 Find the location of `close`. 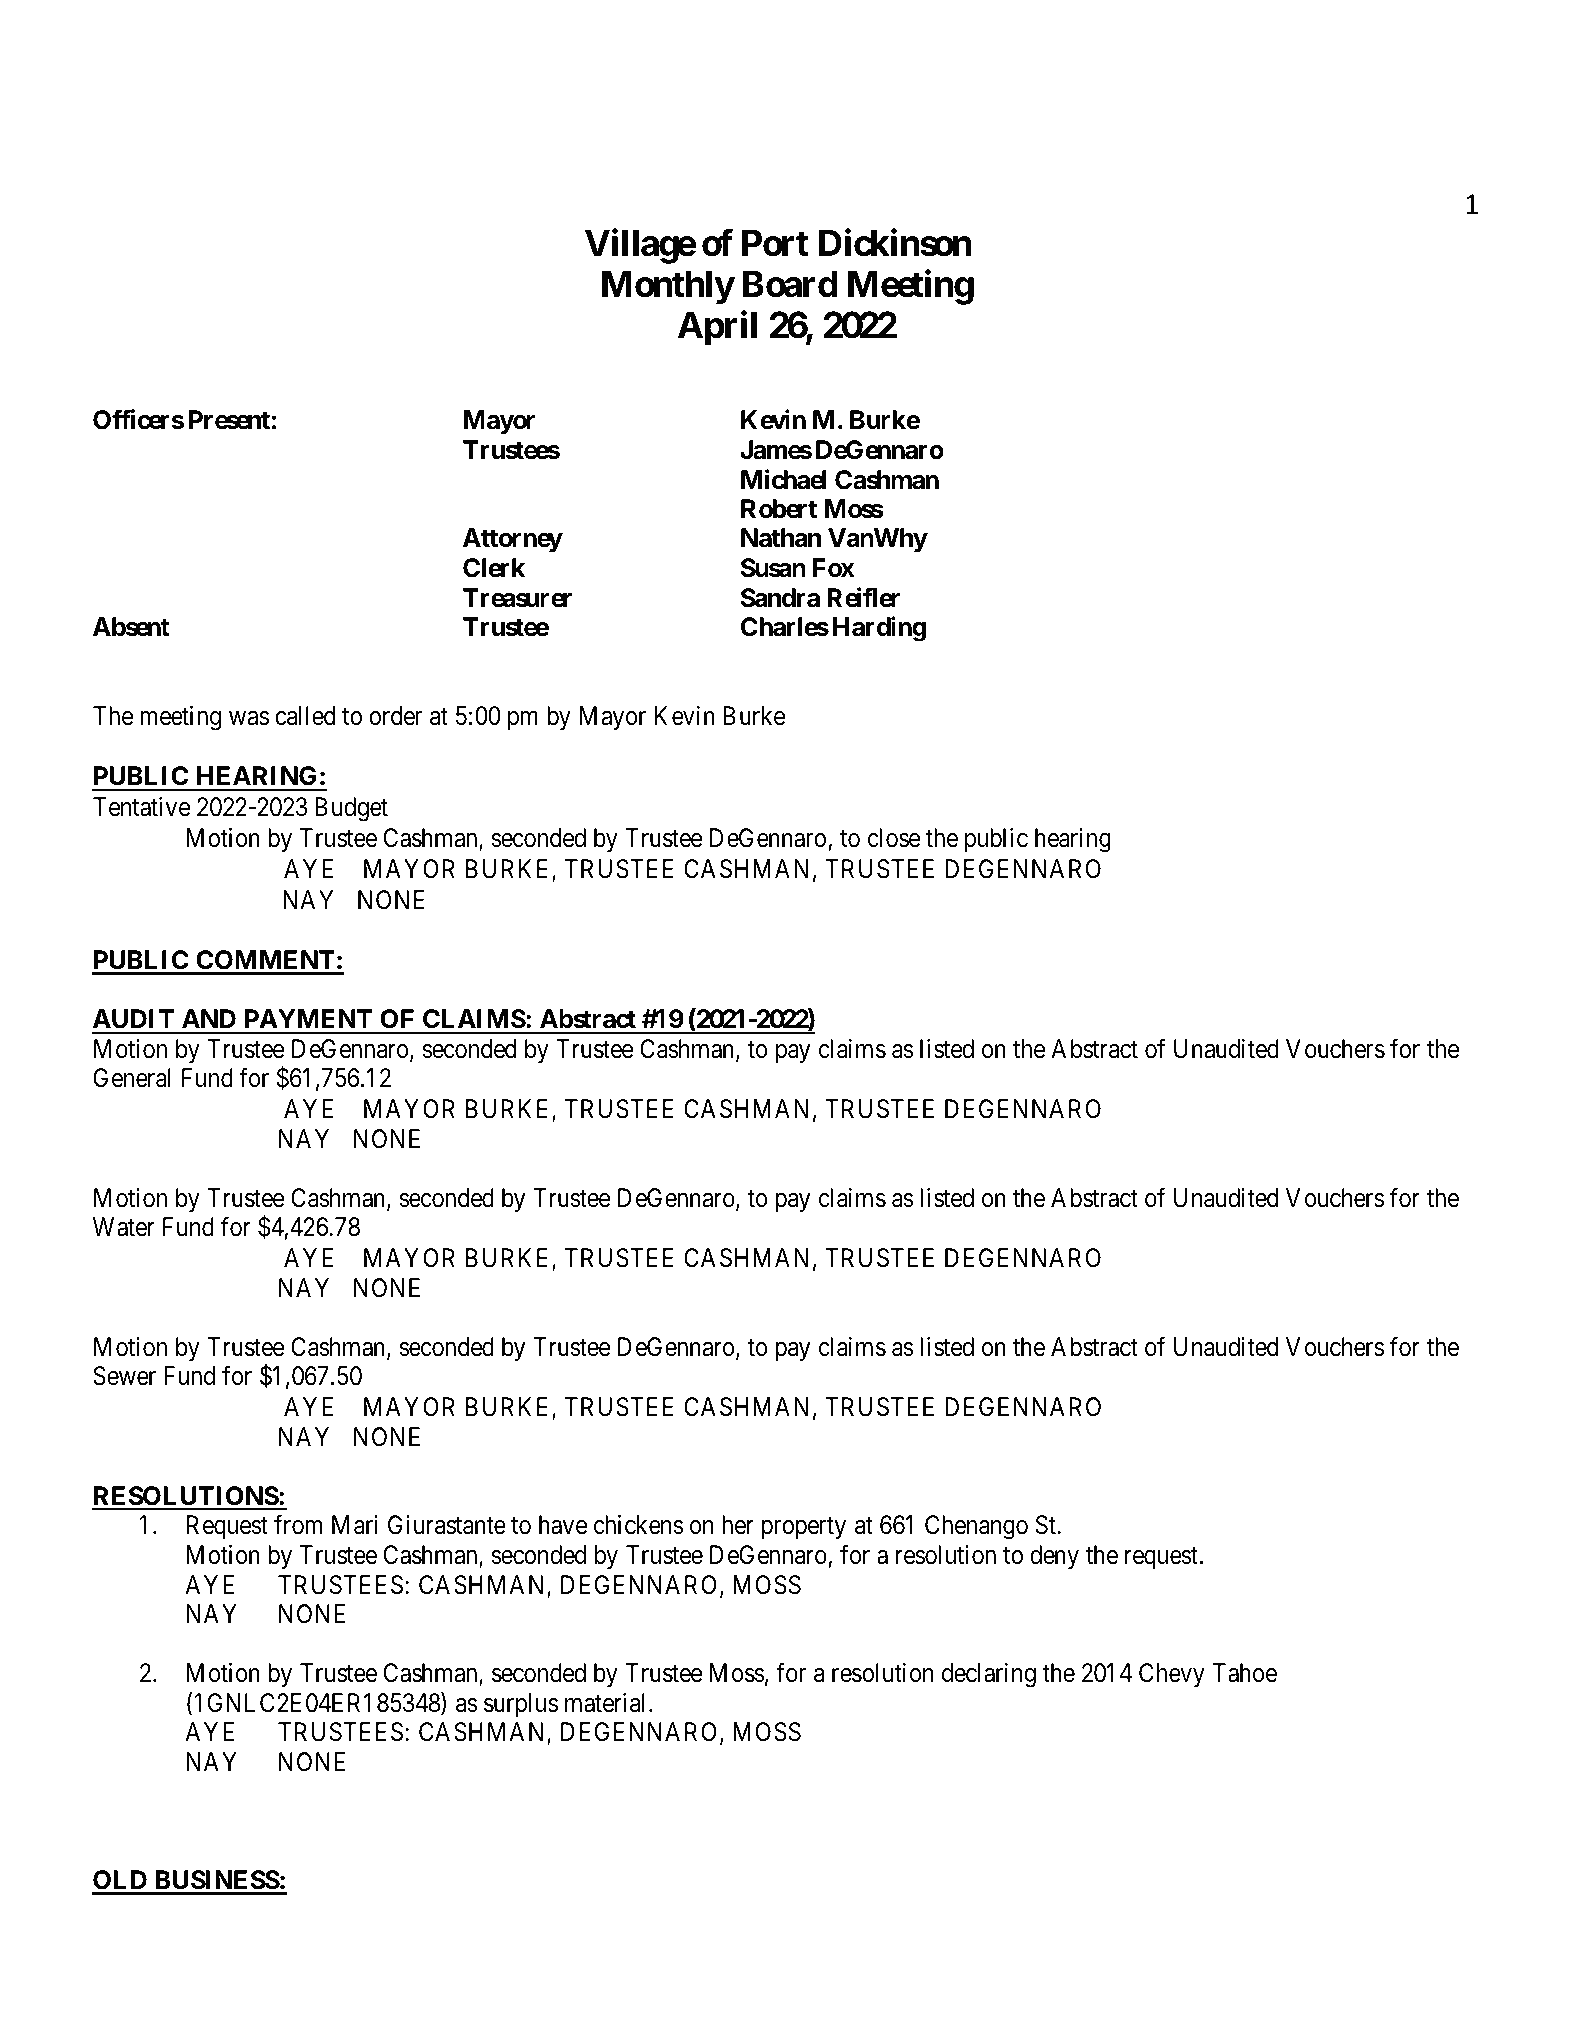

close is located at coordinates (894, 838).
